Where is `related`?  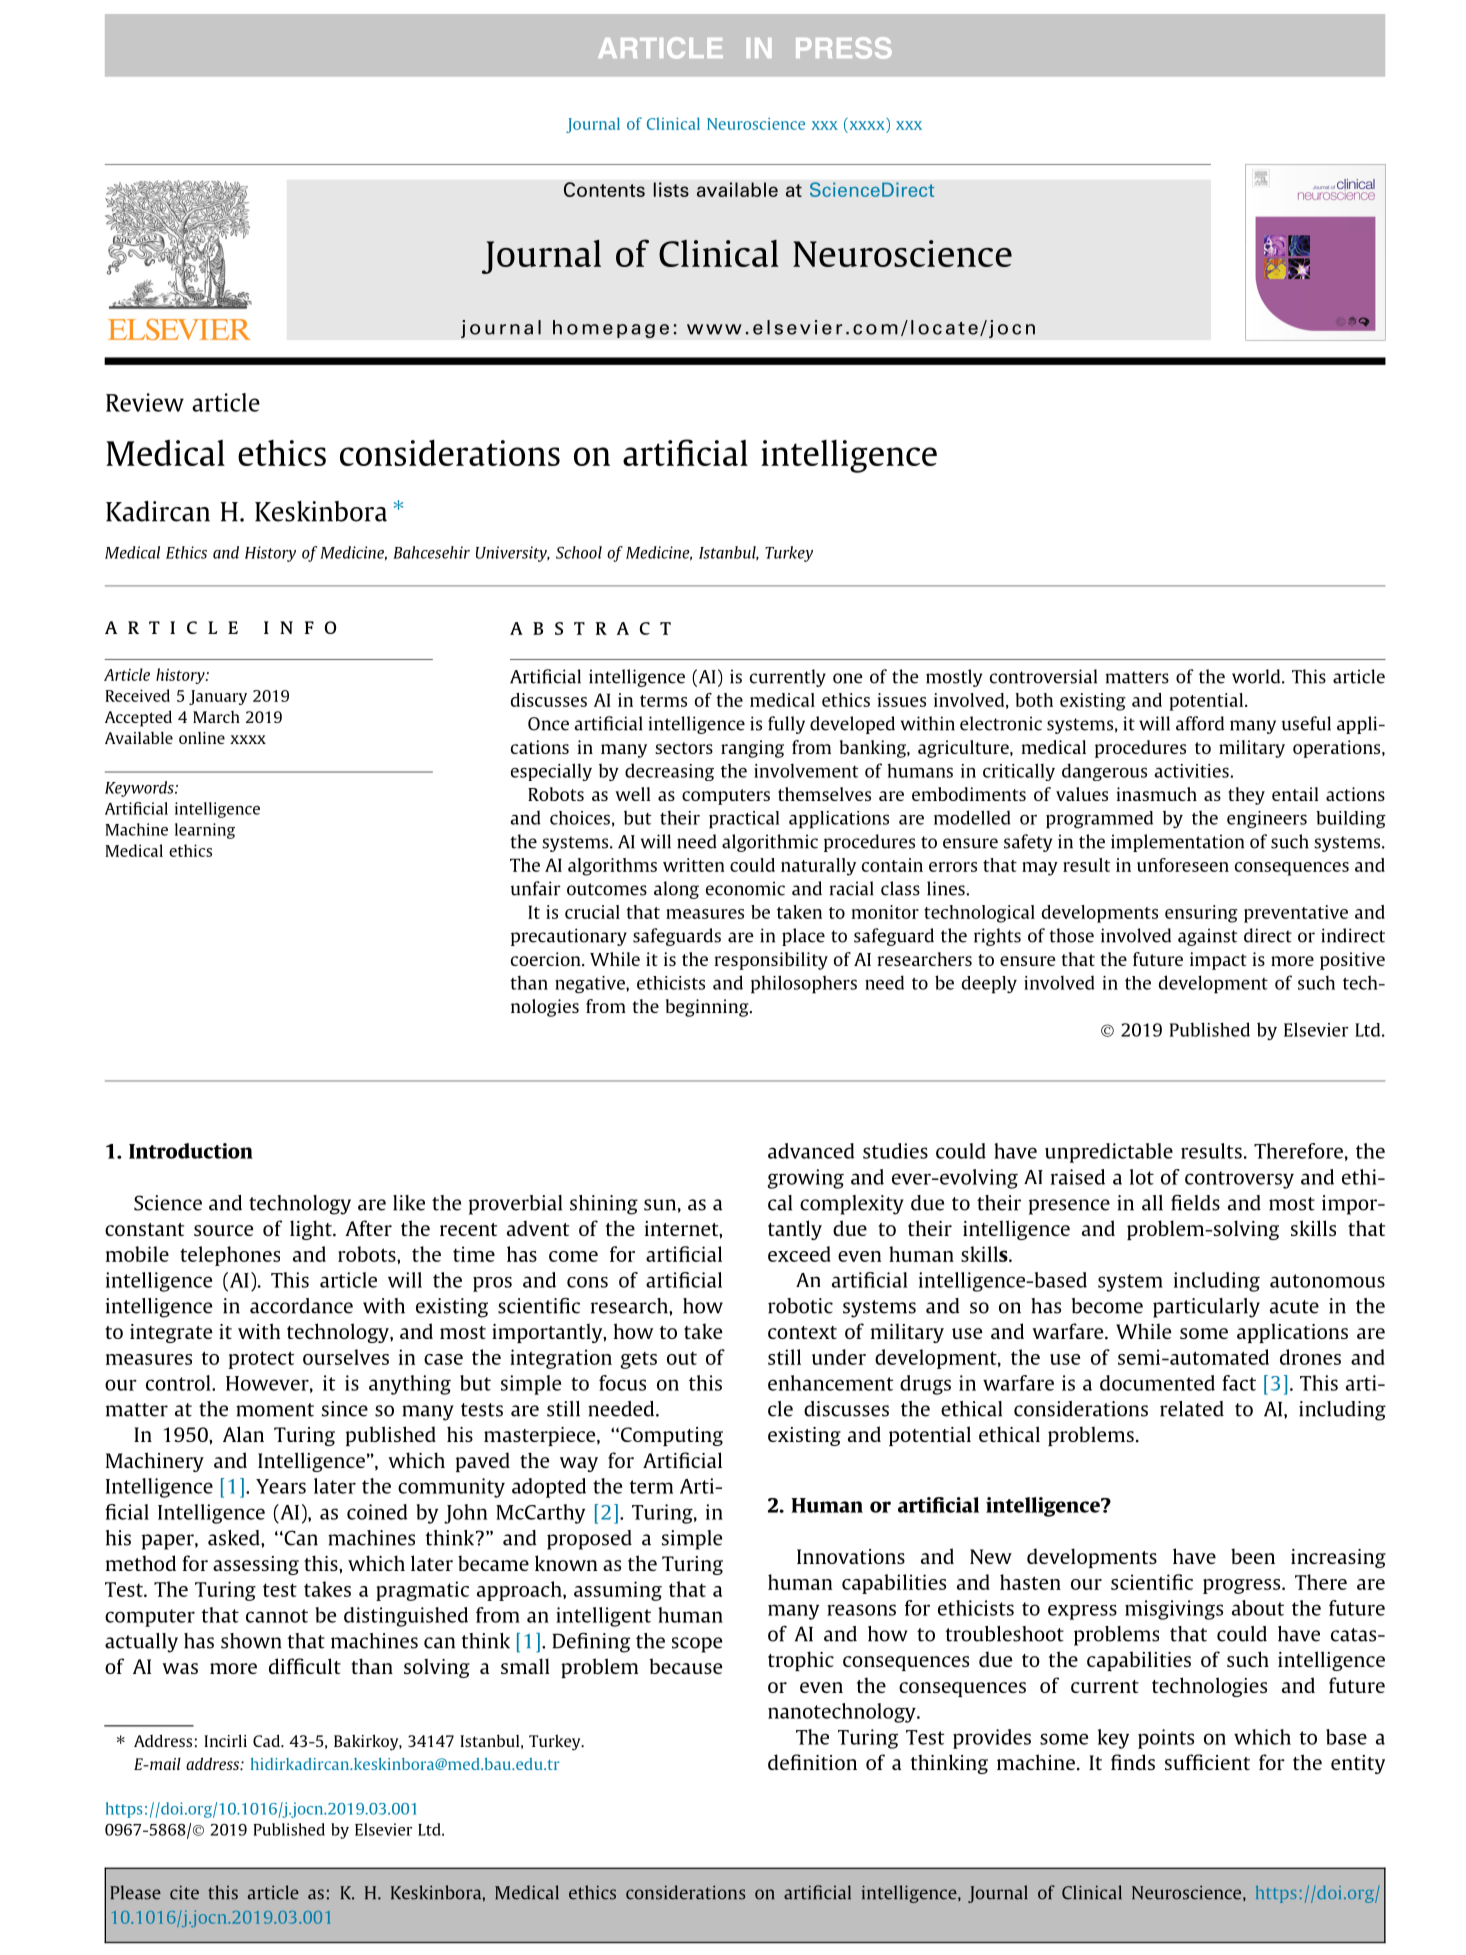 related is located at coordinates (1192, 1409).
